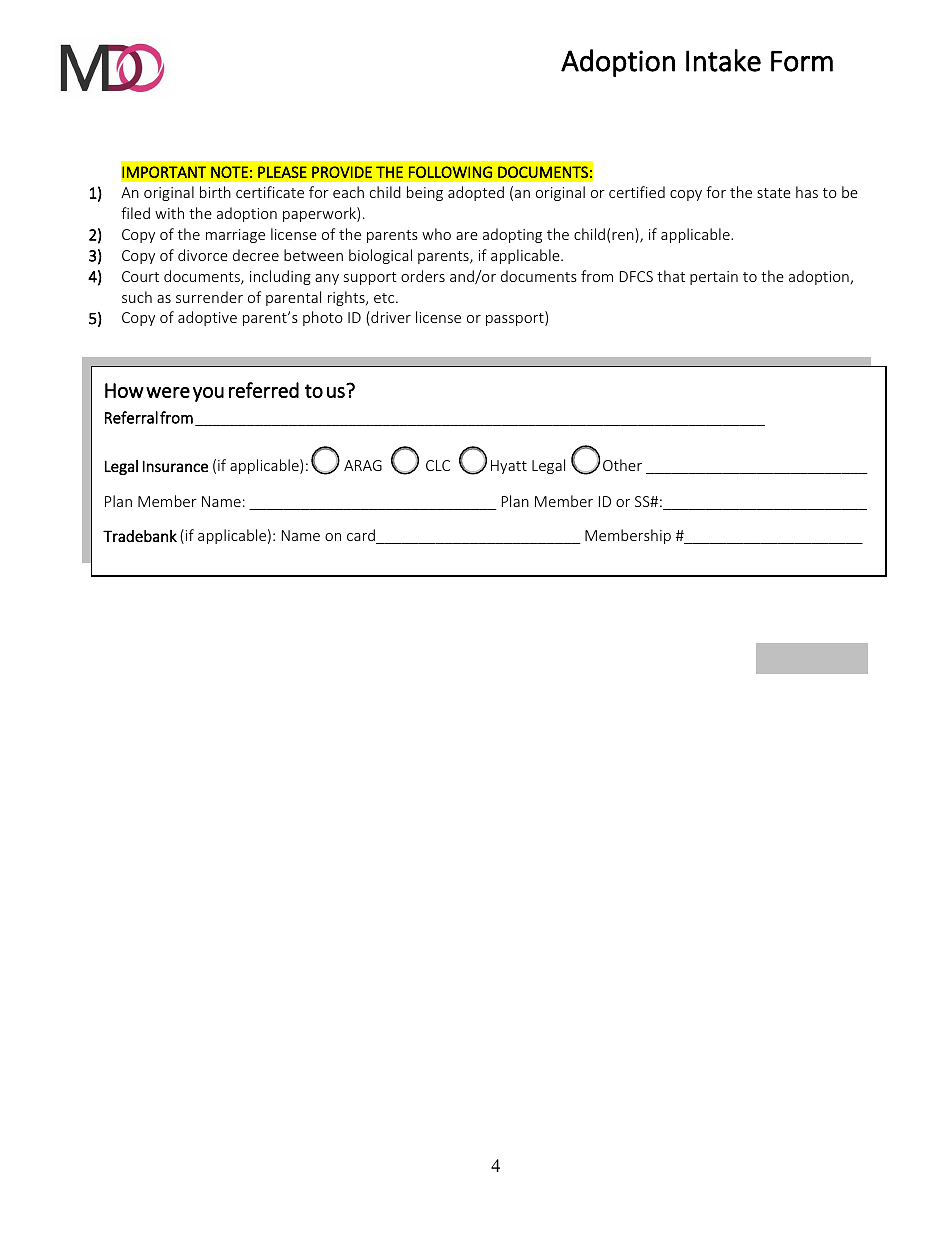 The height and width of the screenshot is (1233, 952). Describe the element at coordinates (175, 466) in the screenshot. I see `Insurance` at that location.
